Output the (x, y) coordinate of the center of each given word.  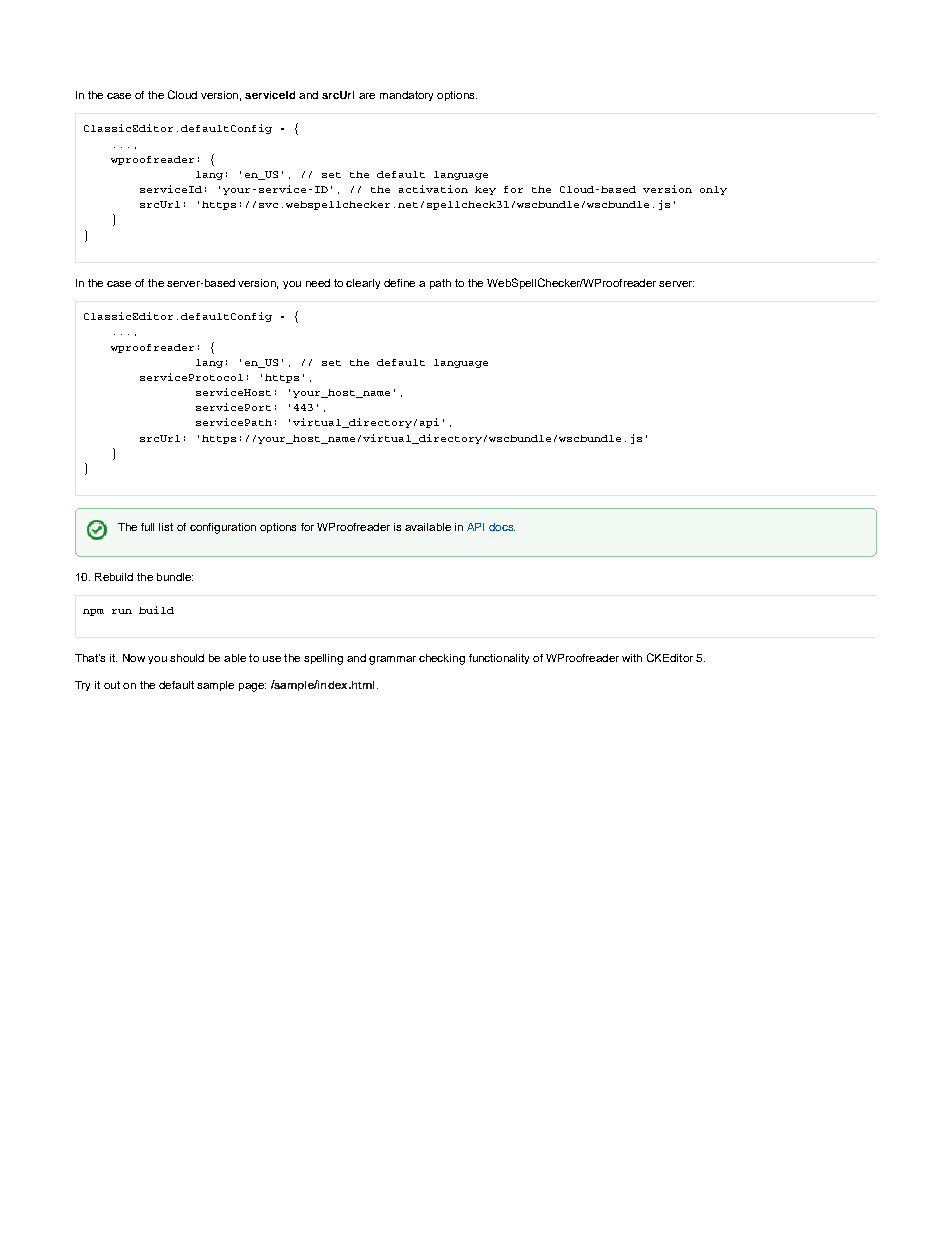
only (713, 190)
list (166, 527)
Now (134, 658)
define (399, 283)
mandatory (406, 96)
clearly (363, 284)
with (632, 658)
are (367, 96)
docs (502, 527)
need (318, 283)
